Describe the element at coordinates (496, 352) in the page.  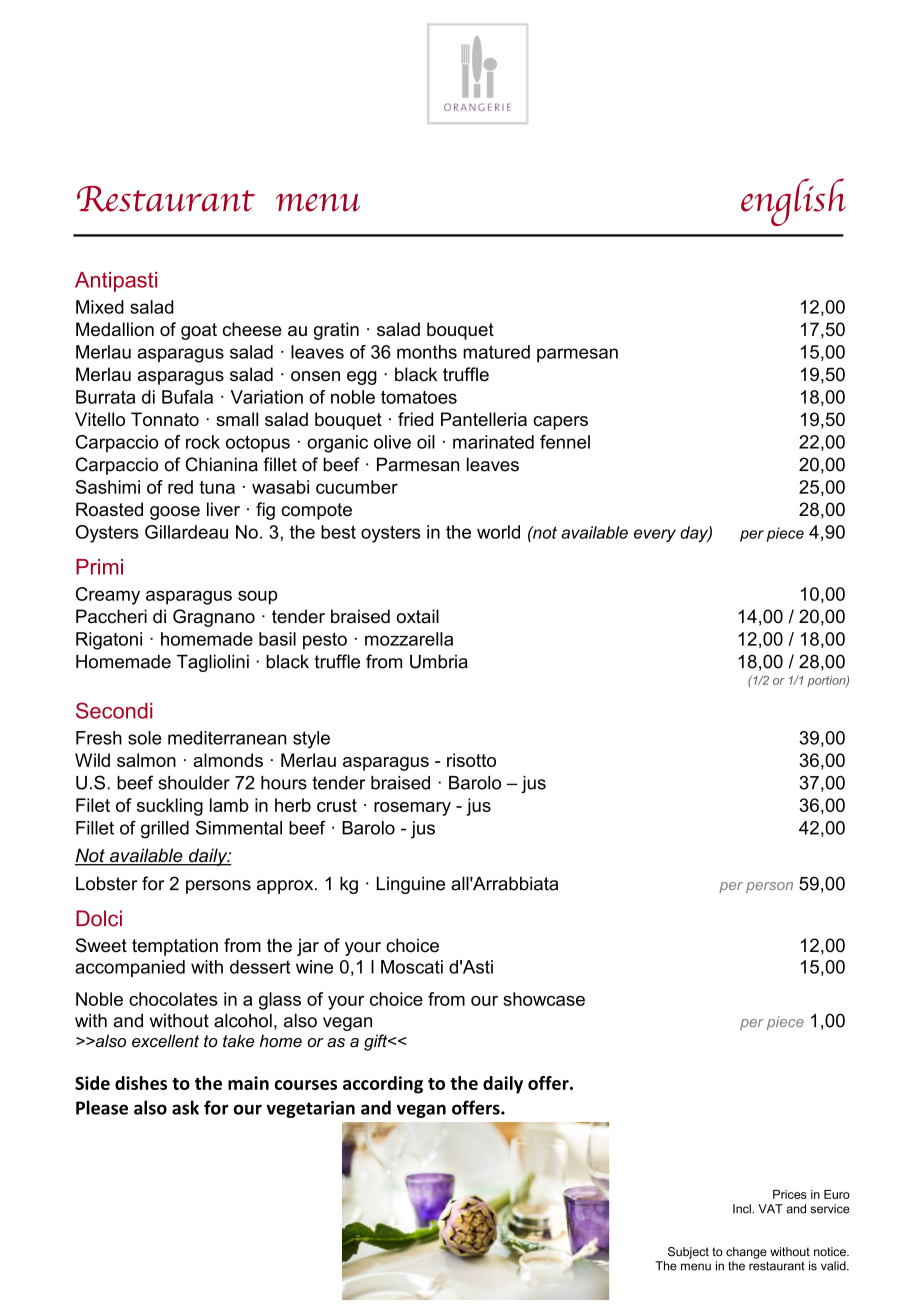
I see `matured` at that location.
